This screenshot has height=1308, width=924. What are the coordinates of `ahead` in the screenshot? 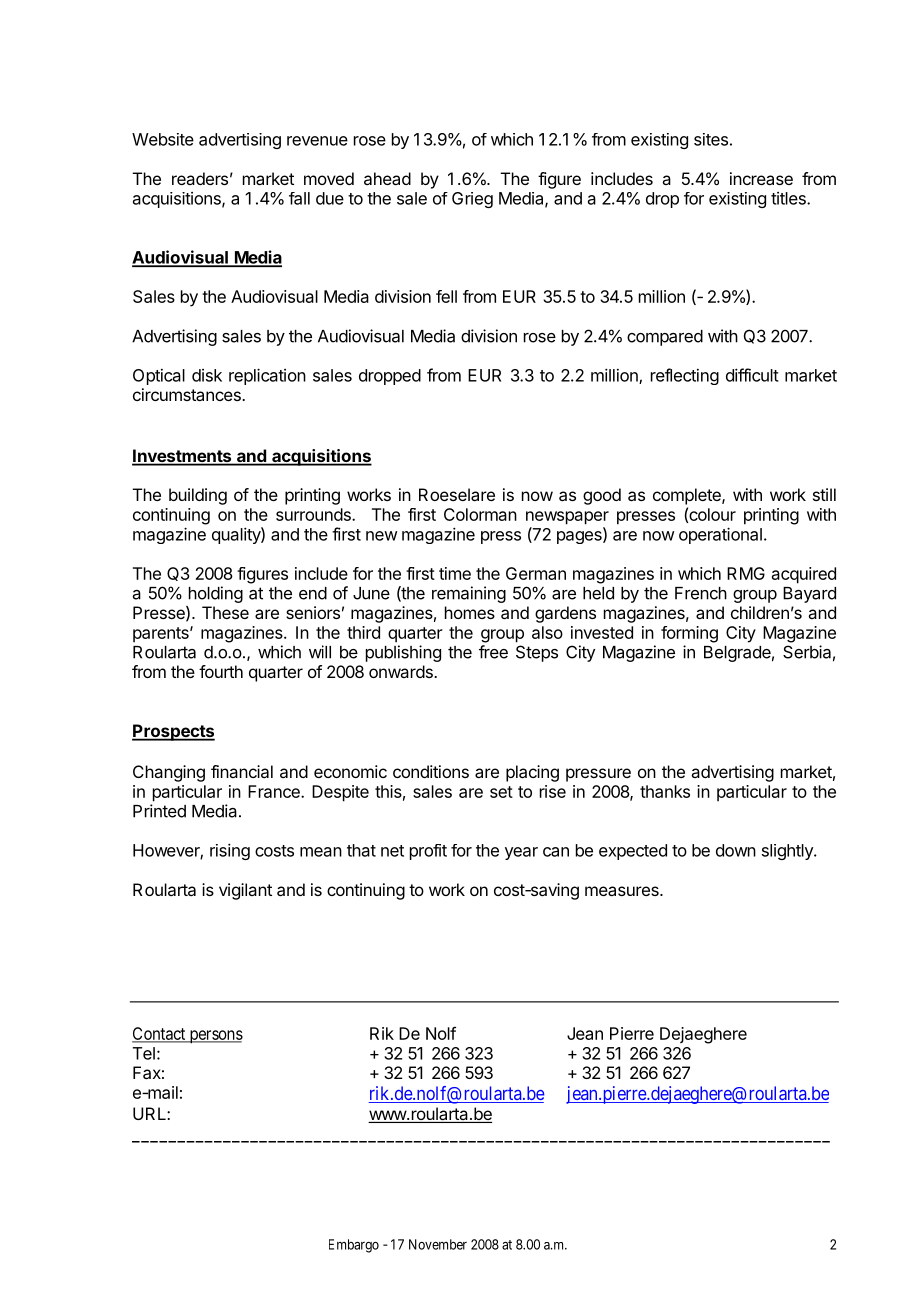 It's located at (387, 178).
